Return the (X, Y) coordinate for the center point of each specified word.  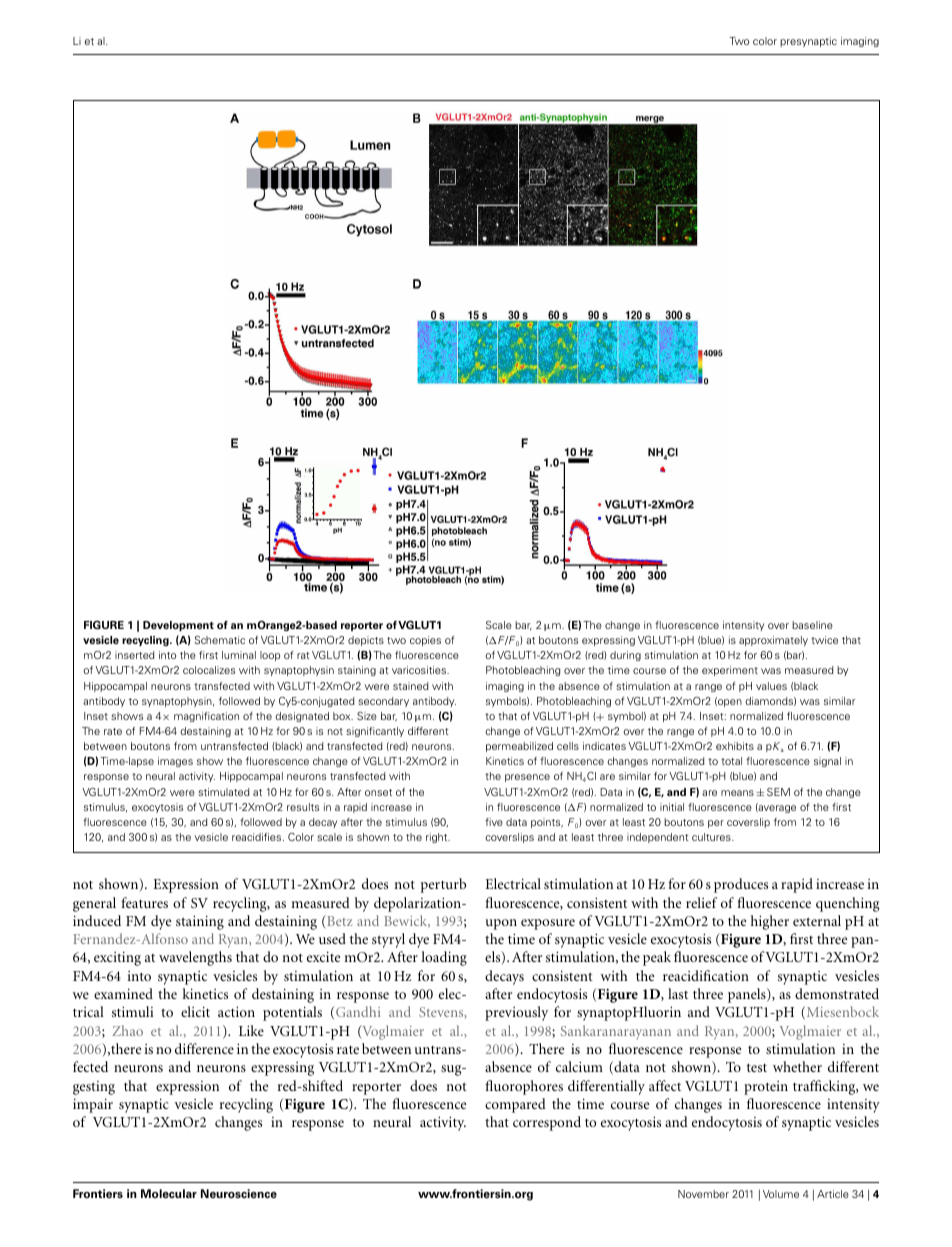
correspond (547, 1123)
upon (501, 924)
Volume (781, 1194)
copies (425, 641)
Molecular (169, 1194)
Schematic (219, 640)
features (144, 902)
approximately (773, 641)
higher (770, 922)
